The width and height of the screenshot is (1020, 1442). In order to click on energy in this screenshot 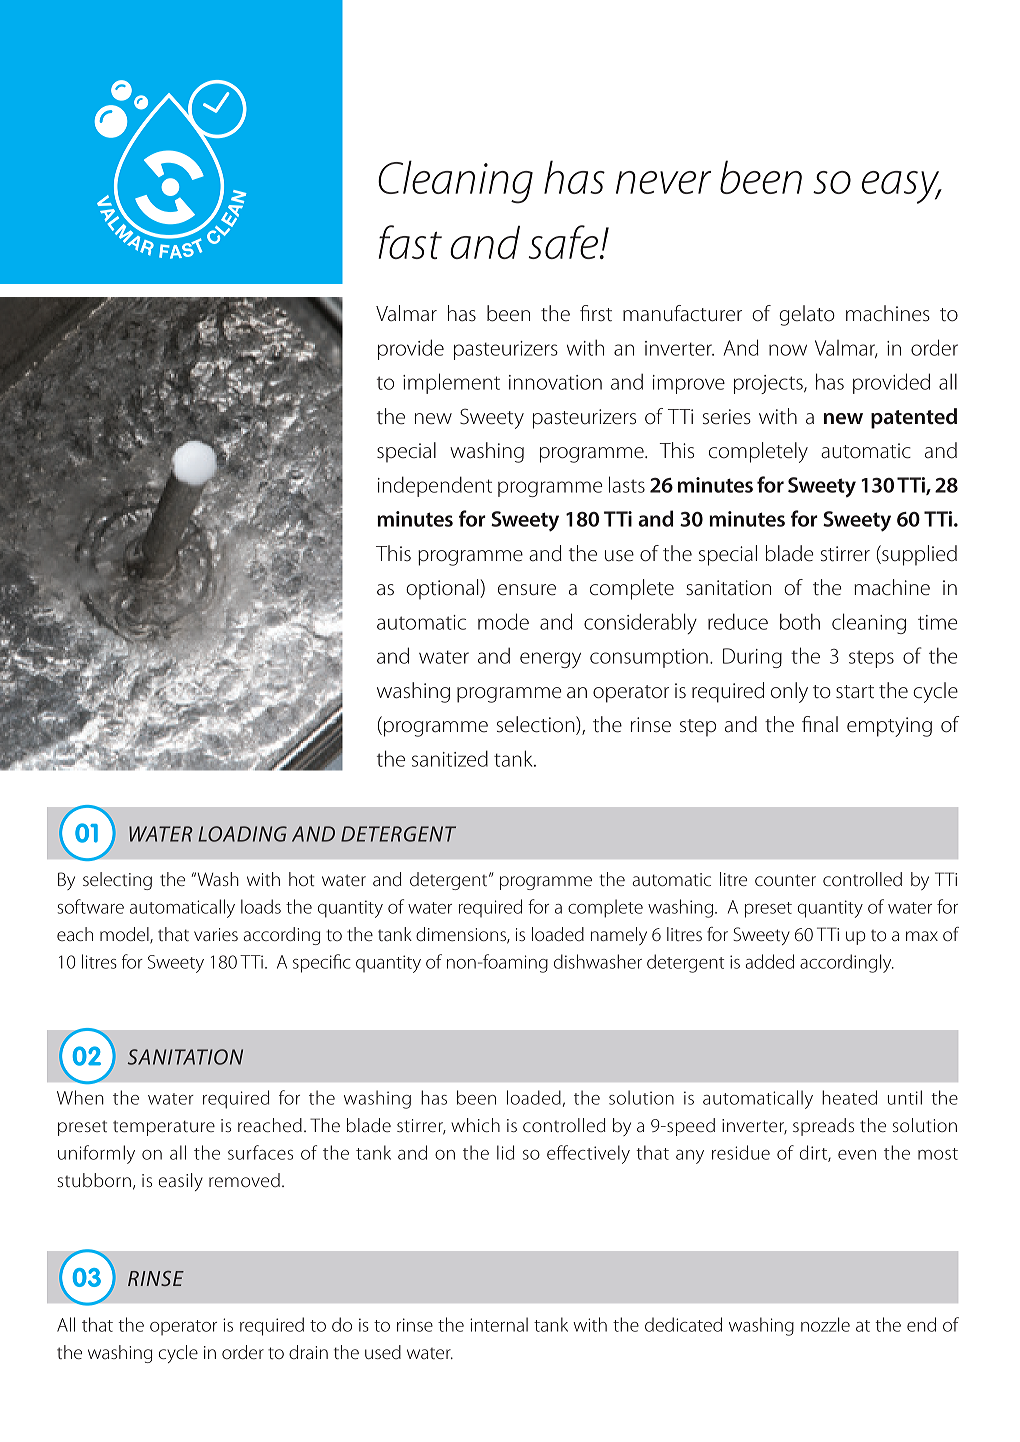, I will do `click(550, 660)`.
